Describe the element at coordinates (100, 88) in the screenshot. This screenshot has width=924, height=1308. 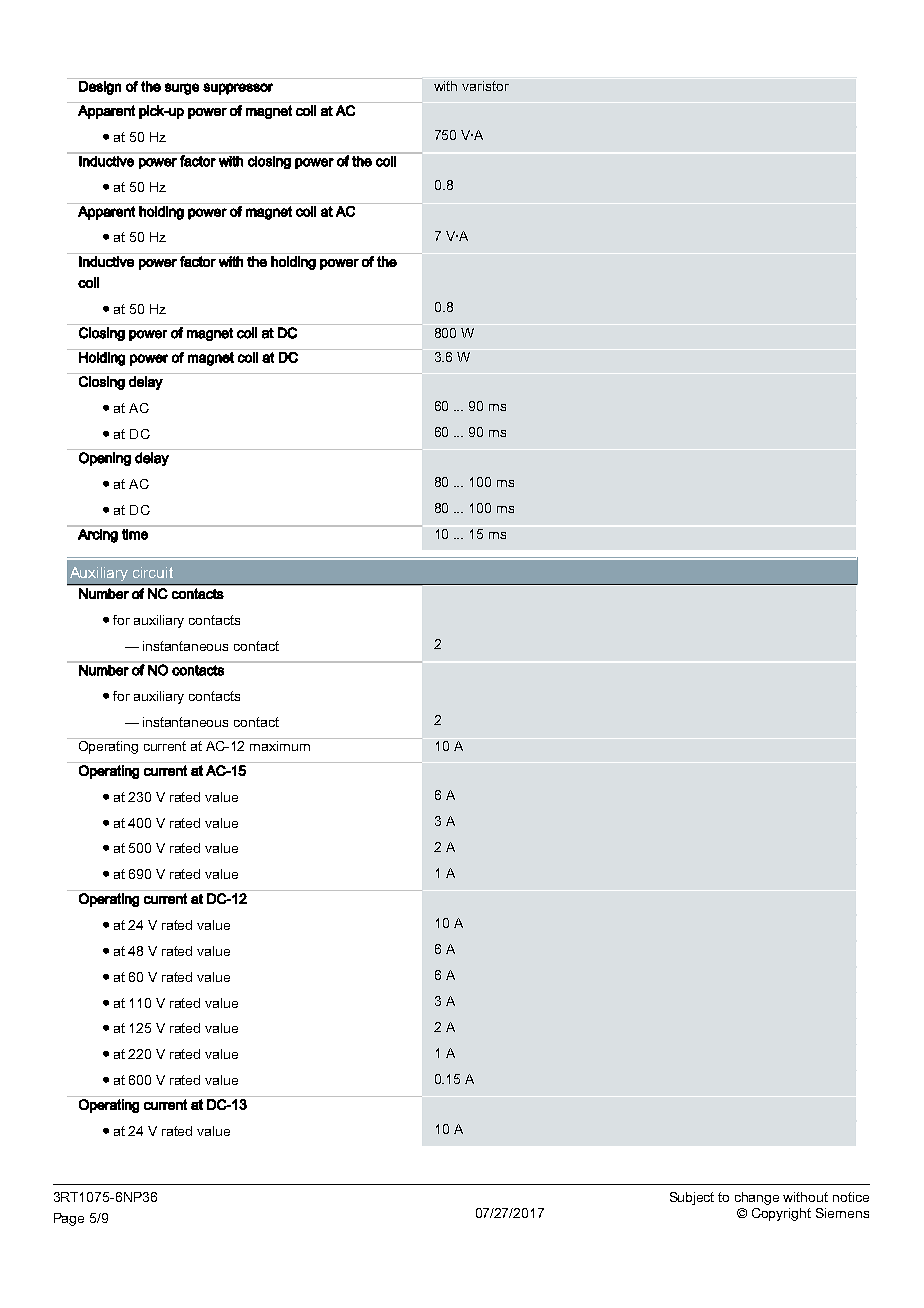
I see `Design` at that location.
